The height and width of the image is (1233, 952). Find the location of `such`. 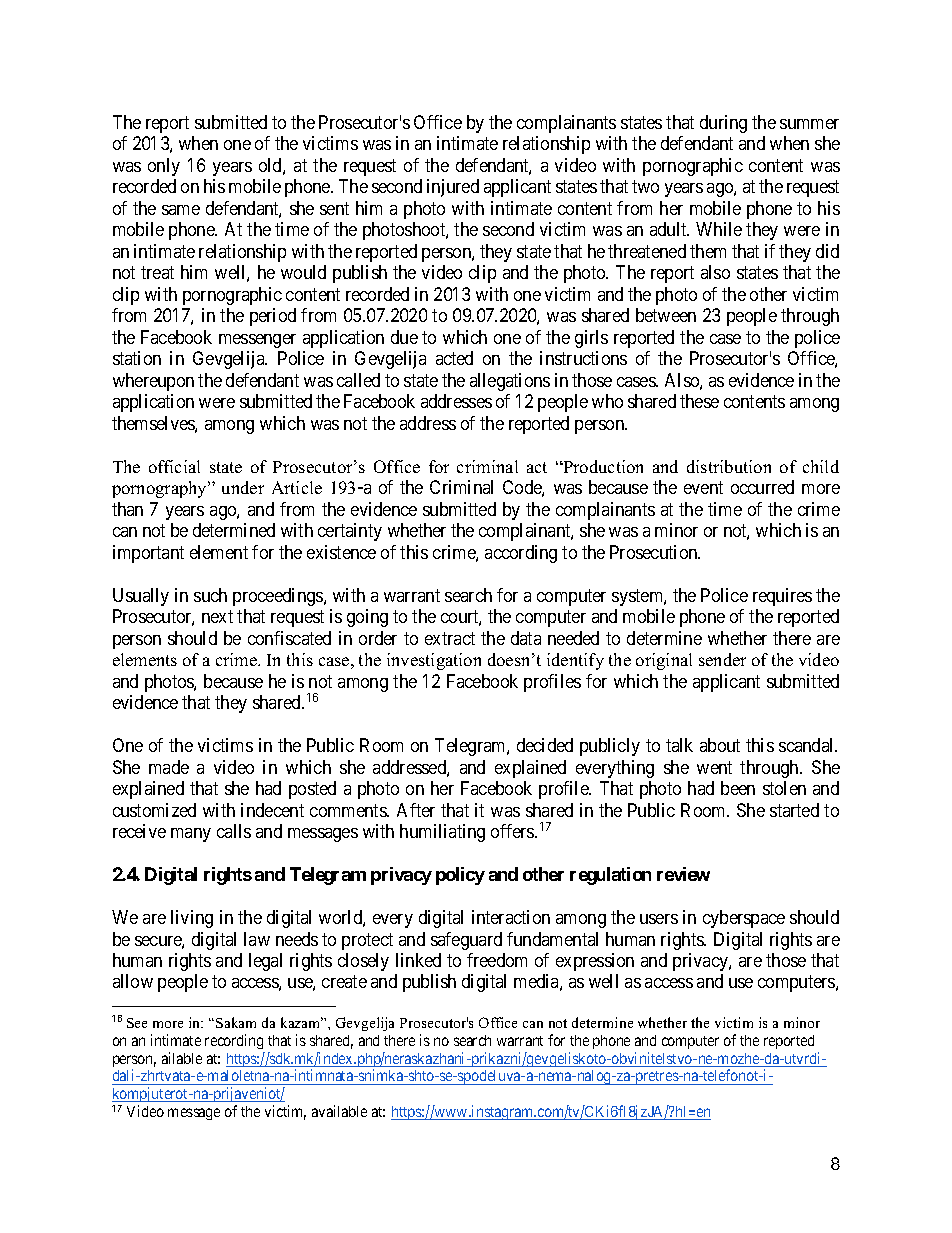

such is located at coordinates (210, 595).
